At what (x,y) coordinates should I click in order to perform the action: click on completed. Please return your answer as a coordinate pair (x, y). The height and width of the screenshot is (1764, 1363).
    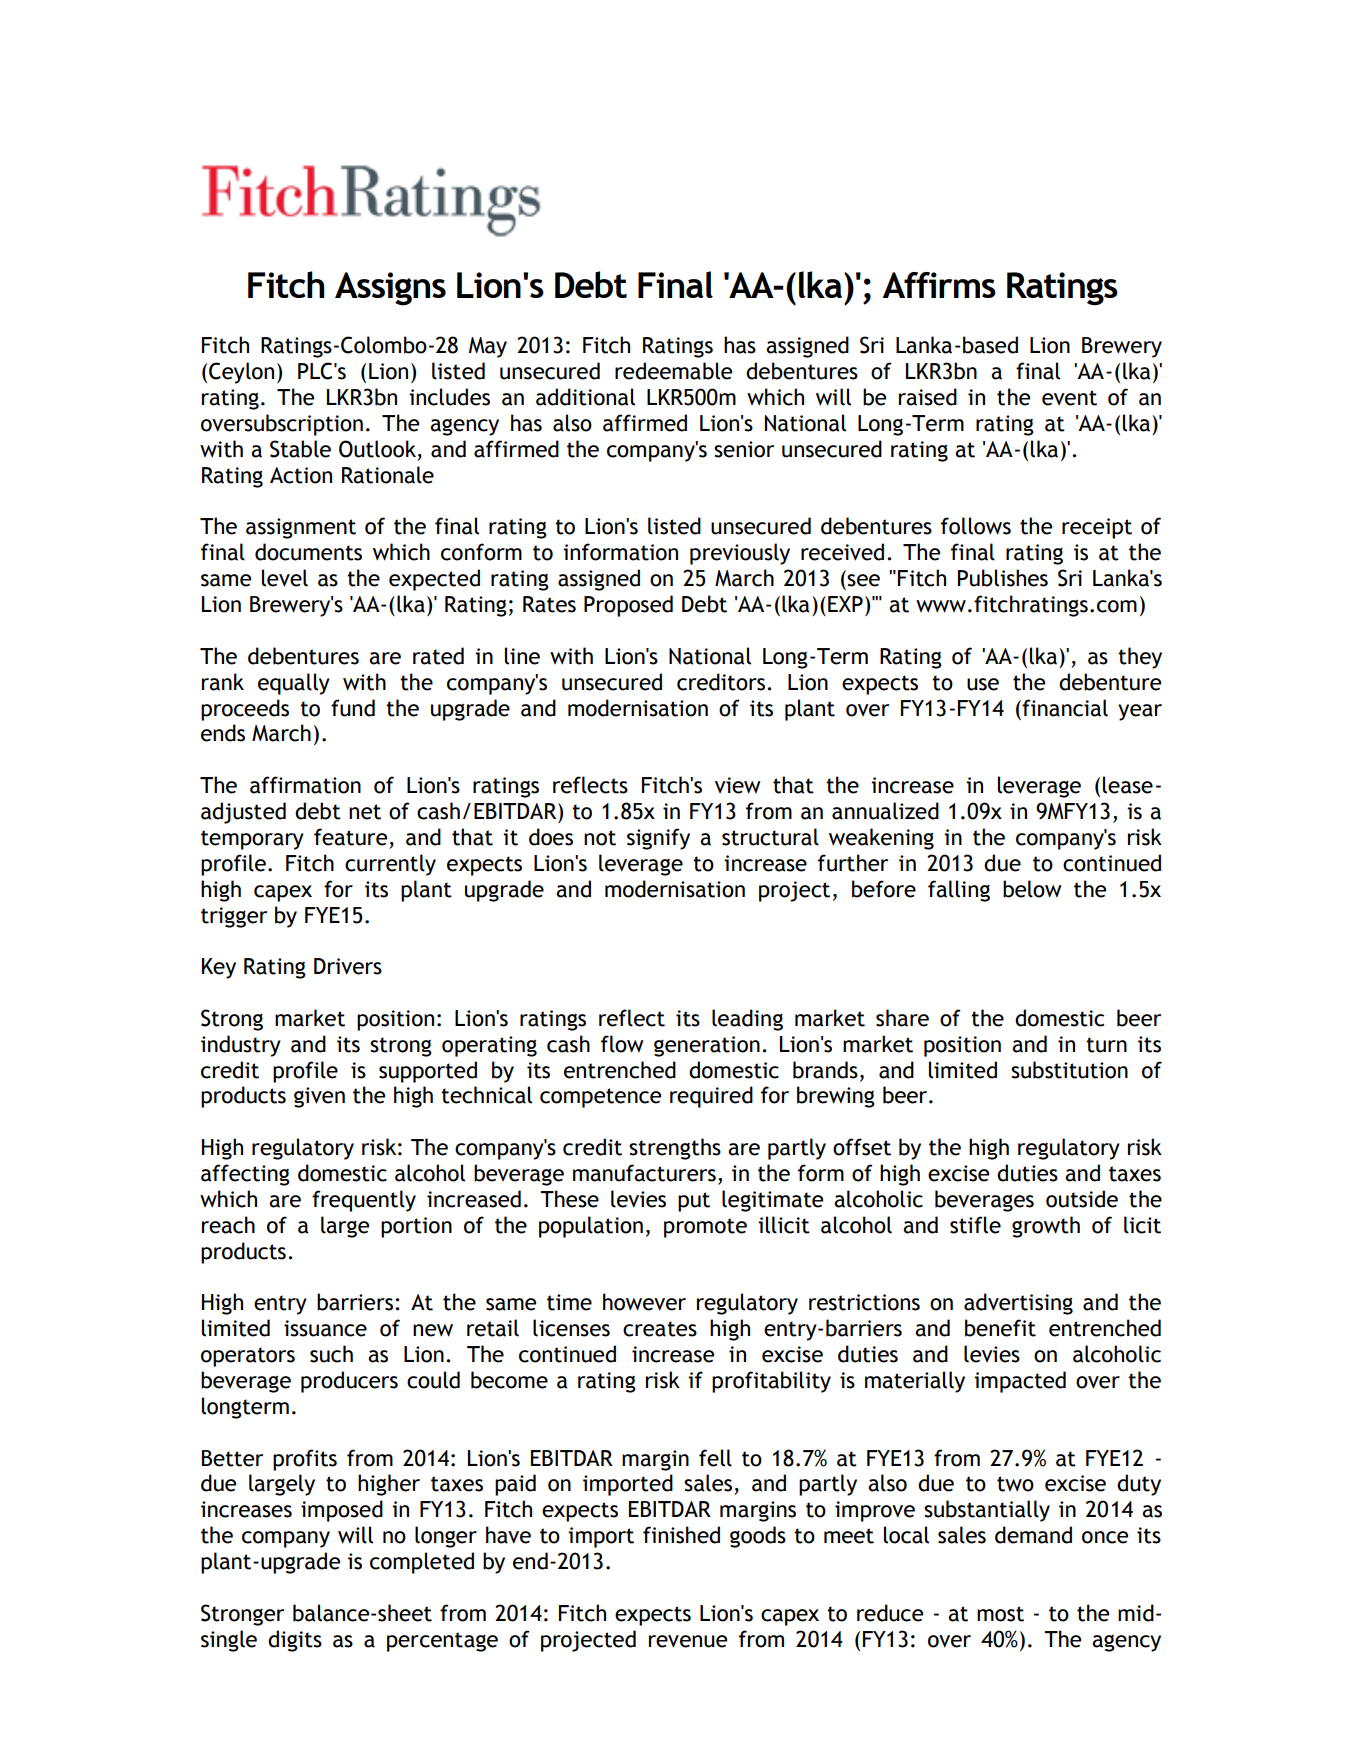
    Looking at the image, I should click on (422, 1563).
